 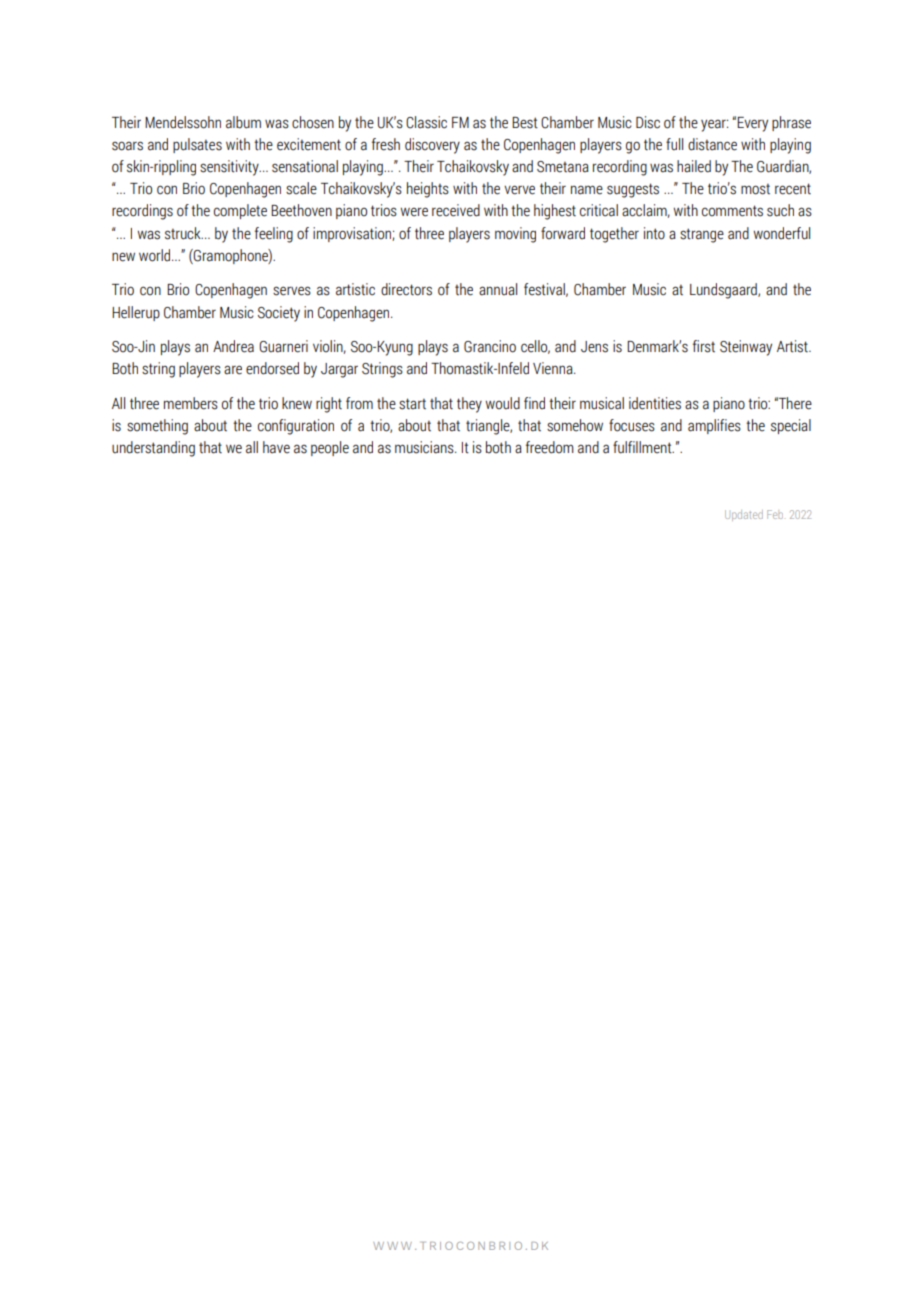 What do you see at coordinates (191, 403) in the screenshot?
I see `members` at bounding box center [191, 403].
